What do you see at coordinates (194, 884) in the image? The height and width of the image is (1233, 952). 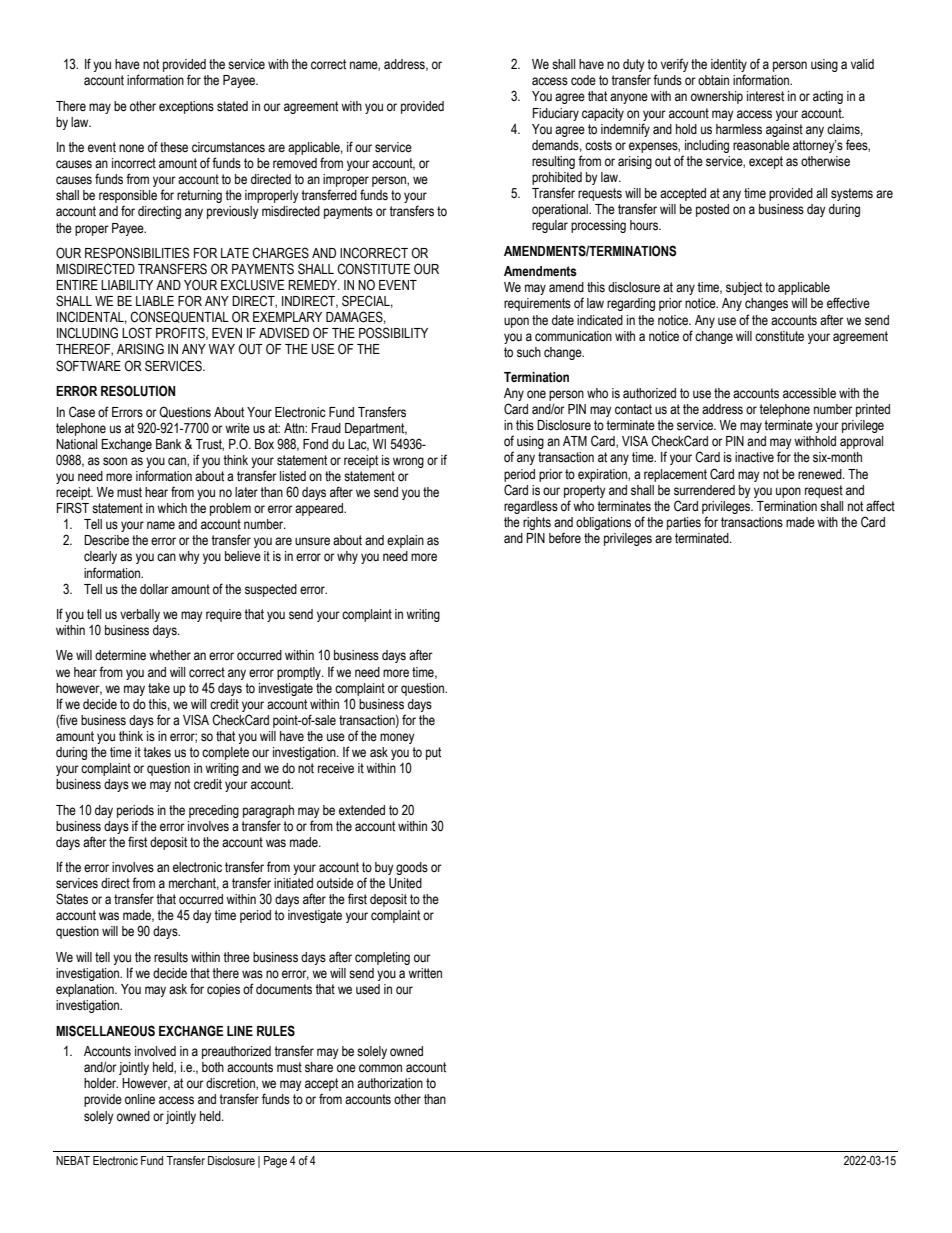 I see `merchant` at bounding box center [194, 884].
